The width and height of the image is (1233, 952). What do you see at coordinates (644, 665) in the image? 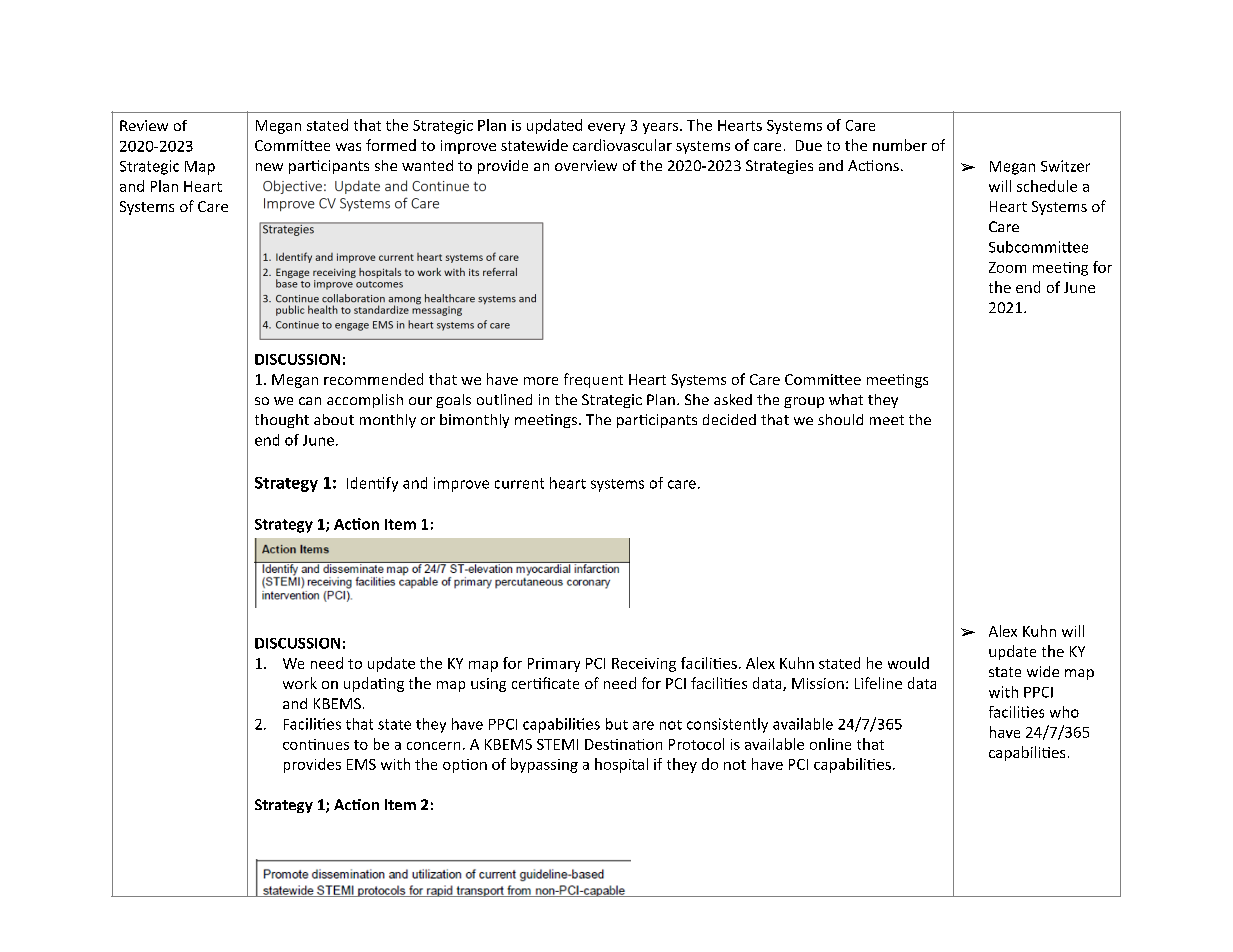
I see `Receiving` at bounding box center [644, 665].
